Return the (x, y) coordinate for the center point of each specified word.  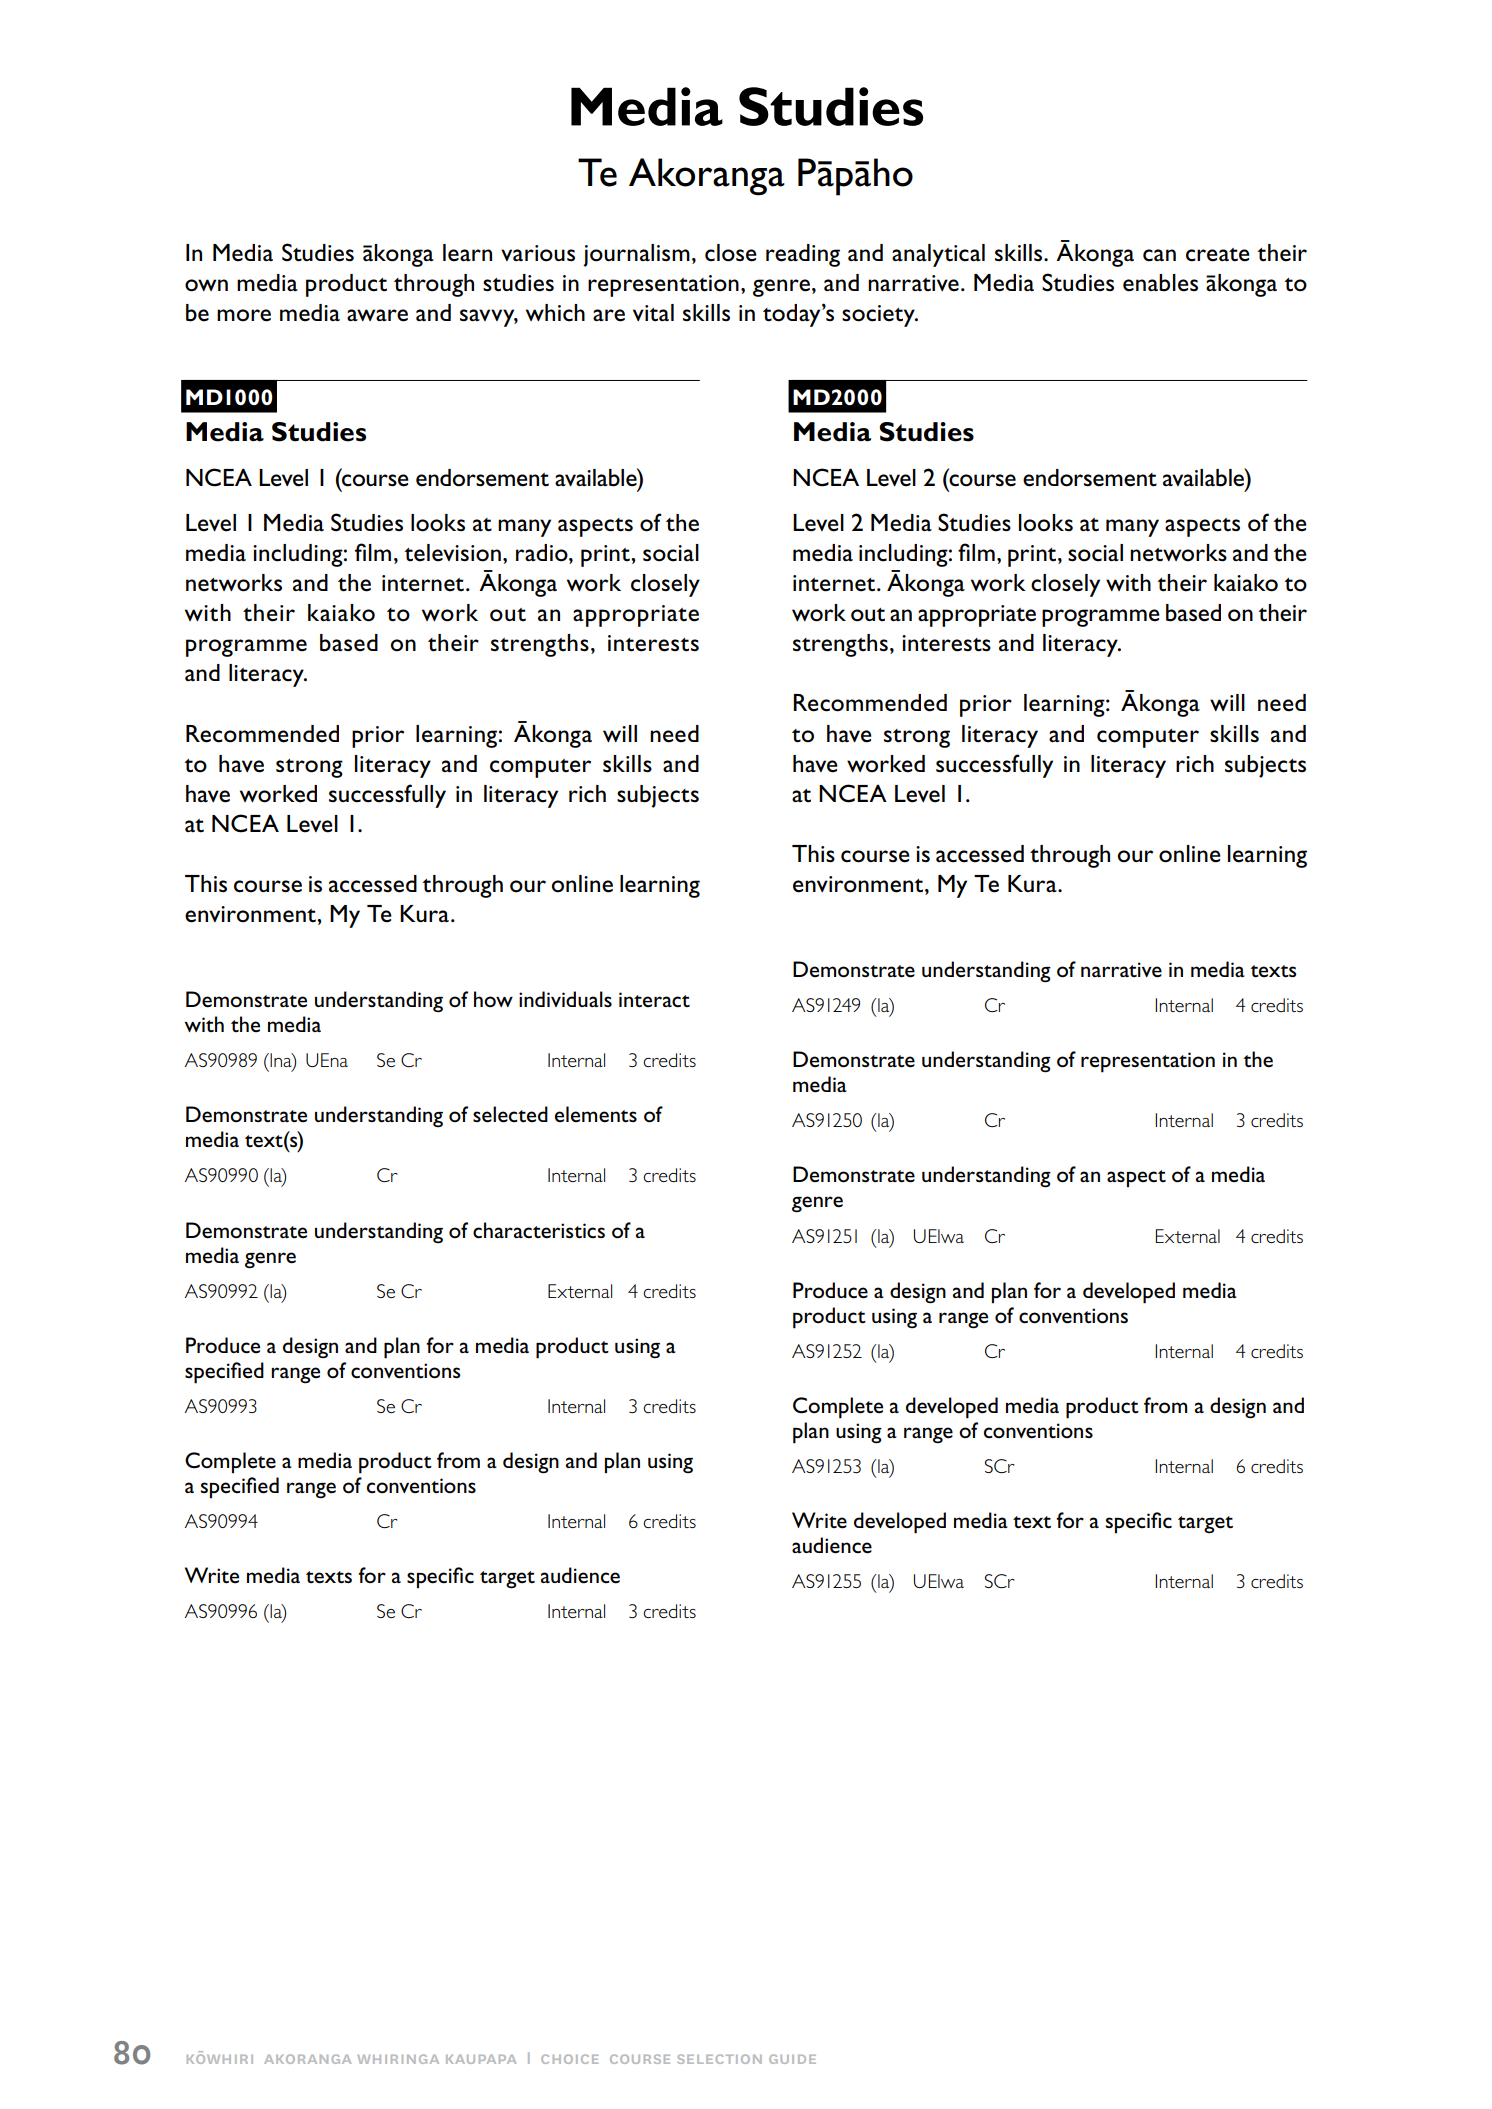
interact (654, 1000)
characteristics (539, 1230)
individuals (565, 999)
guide (792, 2059)
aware (377, 315)
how (493, 999)
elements (596, 1114)
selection (720, 2059)
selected (510, 1114)
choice (569, 2059)
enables (1160, 283)
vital (653, 313)
